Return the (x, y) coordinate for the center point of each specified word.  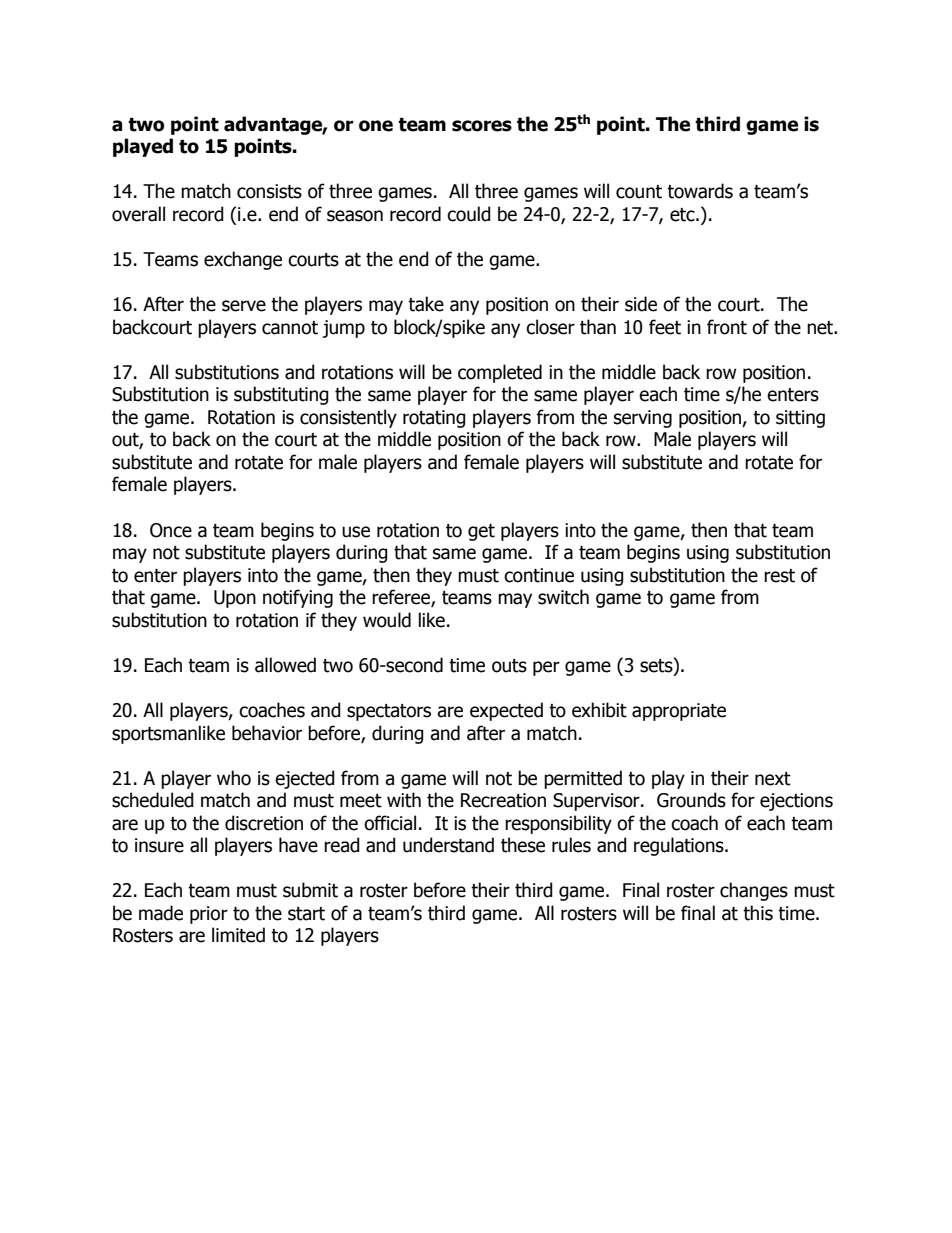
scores (482, 126)
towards (700, 191)
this (758, 913)
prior (209, 915)
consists (269, 191)
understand (448, 845)
